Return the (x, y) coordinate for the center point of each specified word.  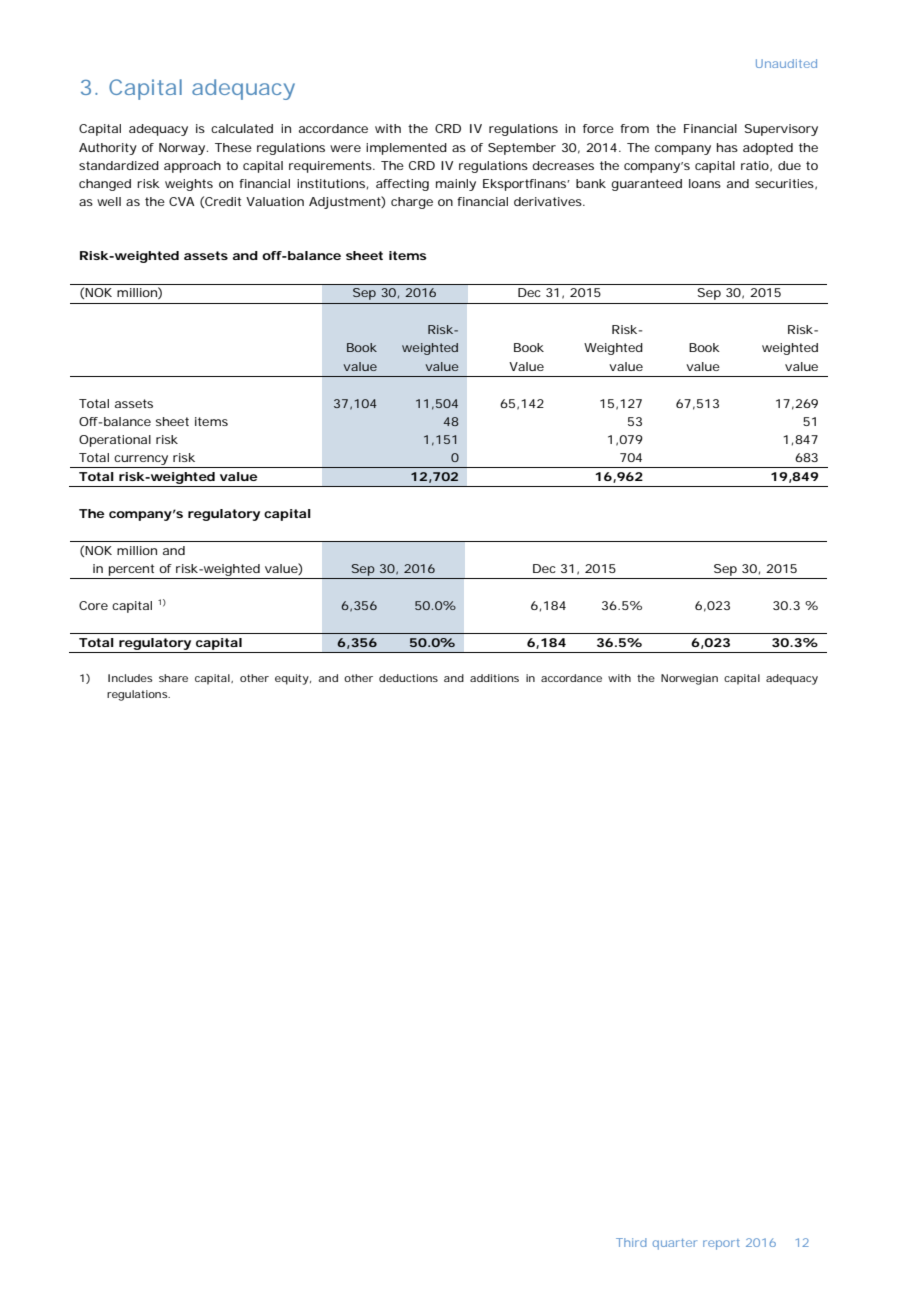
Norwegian (689, 679)
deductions (408, 678)
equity (292, 679)
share (173, 678)
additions (494, 678)
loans (705, 183)
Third (631, 1242)
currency (141, 460)
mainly (456, 185)
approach (192, 167)
